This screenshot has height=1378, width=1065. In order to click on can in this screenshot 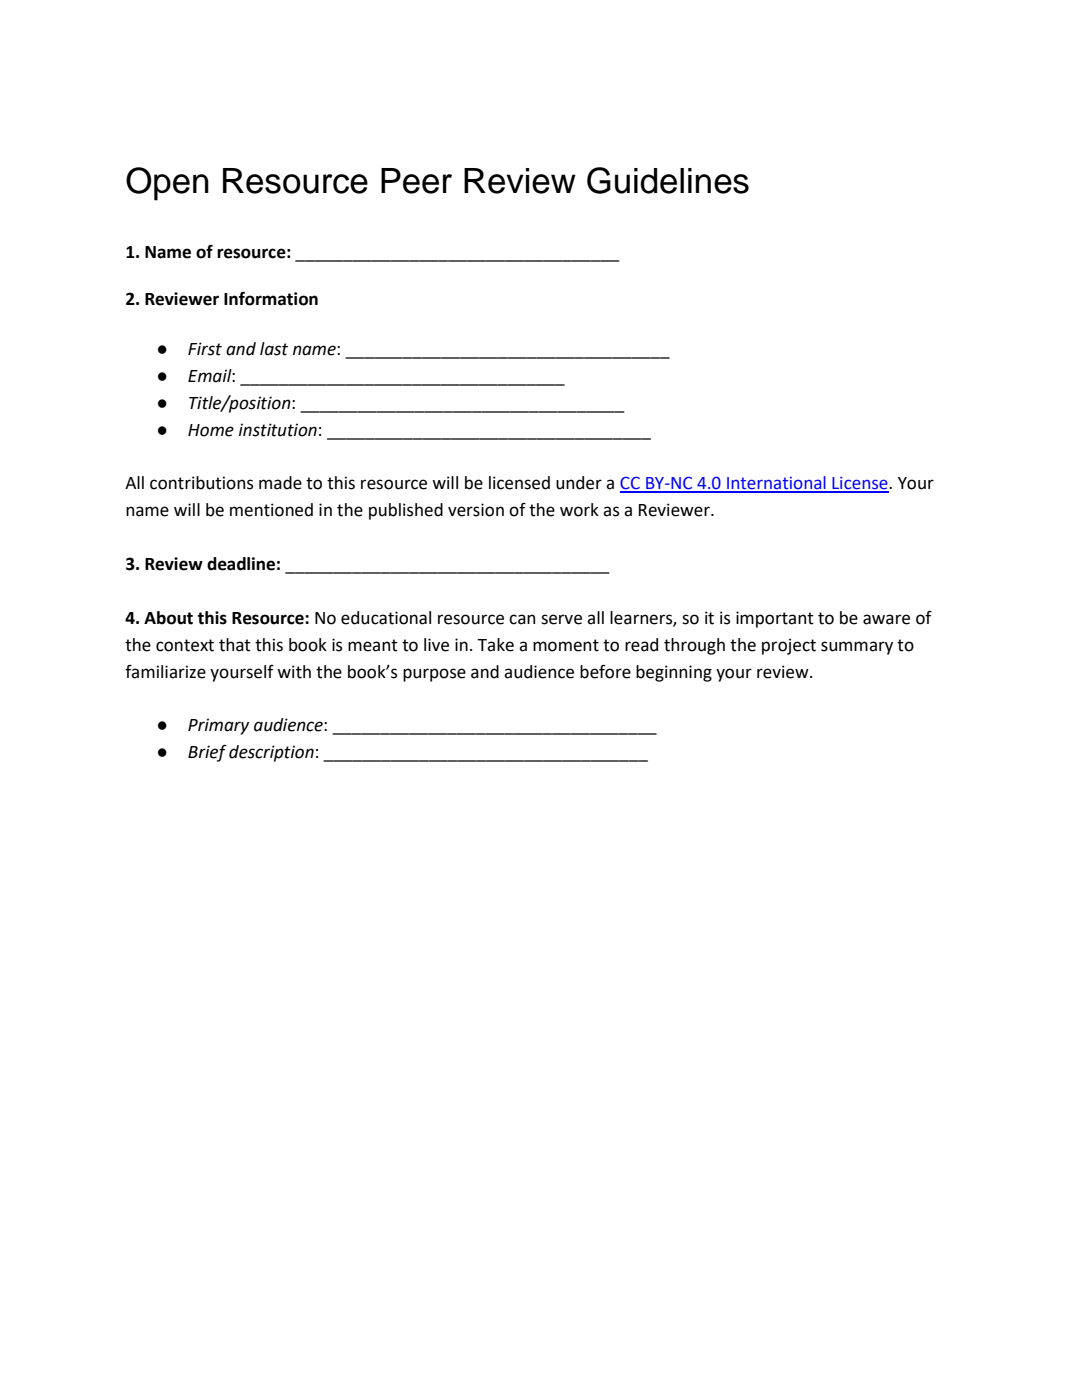, I will do `click(522, 619)`.
